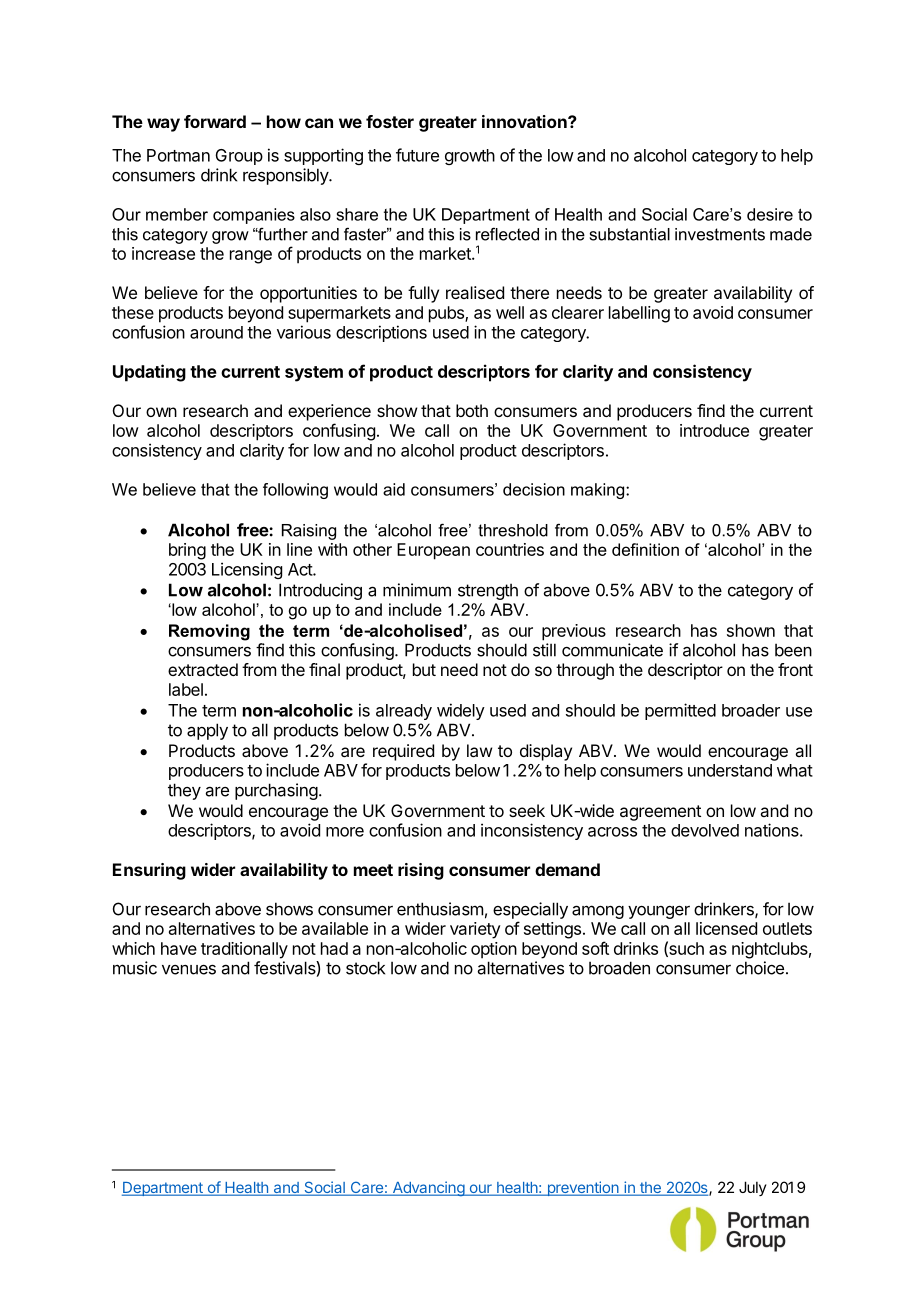  What do you see at coordinates (424, 669) in the screenshot?
I see `but` at bounding box center [424, 669].
